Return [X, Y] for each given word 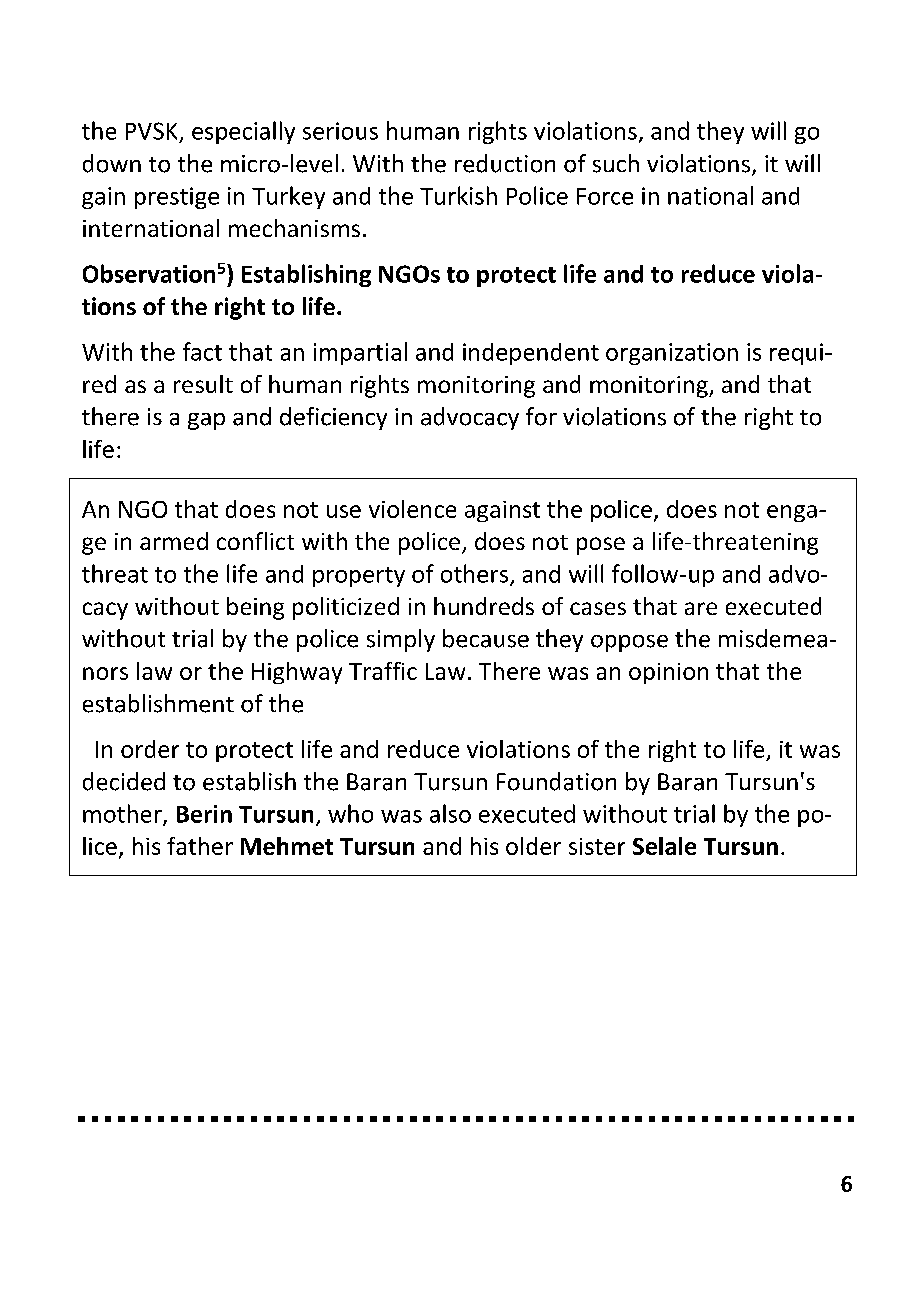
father [200, 846]
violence [412, 509]
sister [597, 846]
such [616, 163]
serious [340, 131]
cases [598, 608]
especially [243, 132]
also [450, 813]
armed [174, 541]
